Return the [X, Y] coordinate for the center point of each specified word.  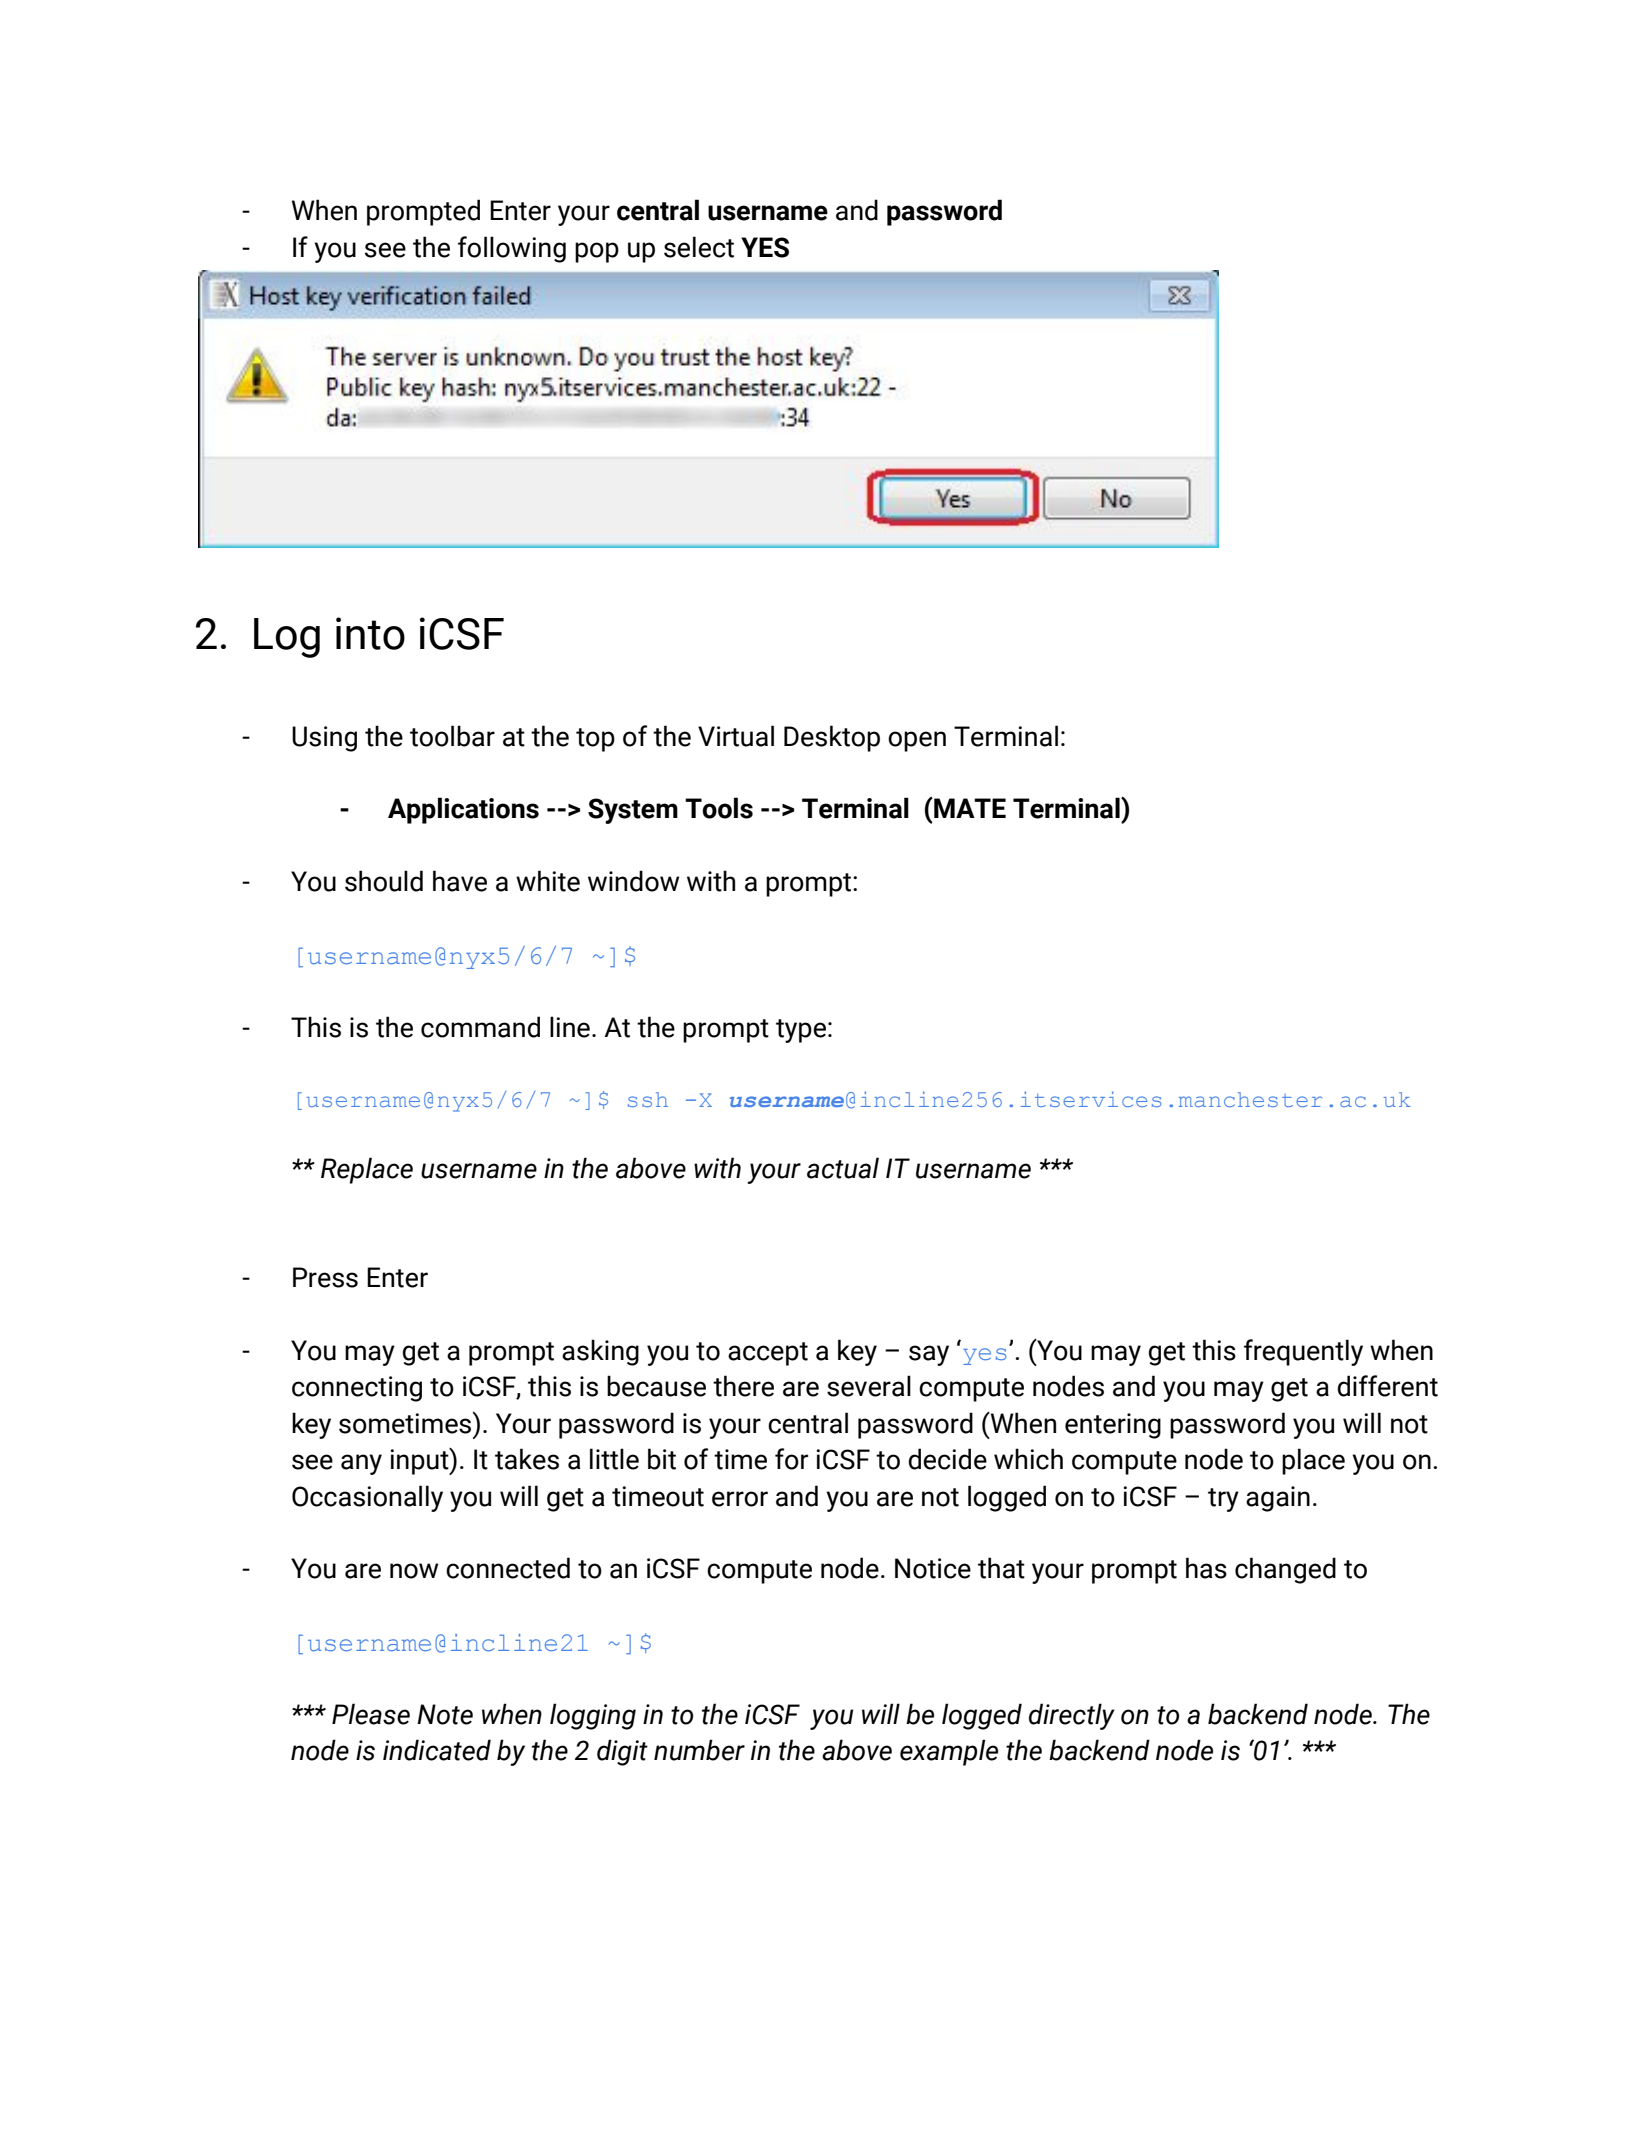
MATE [969, 808]
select [699, 247]
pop [597, 252]
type [801, 1031]
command [480, 1027]
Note [445, 1714]
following [512, 249]
